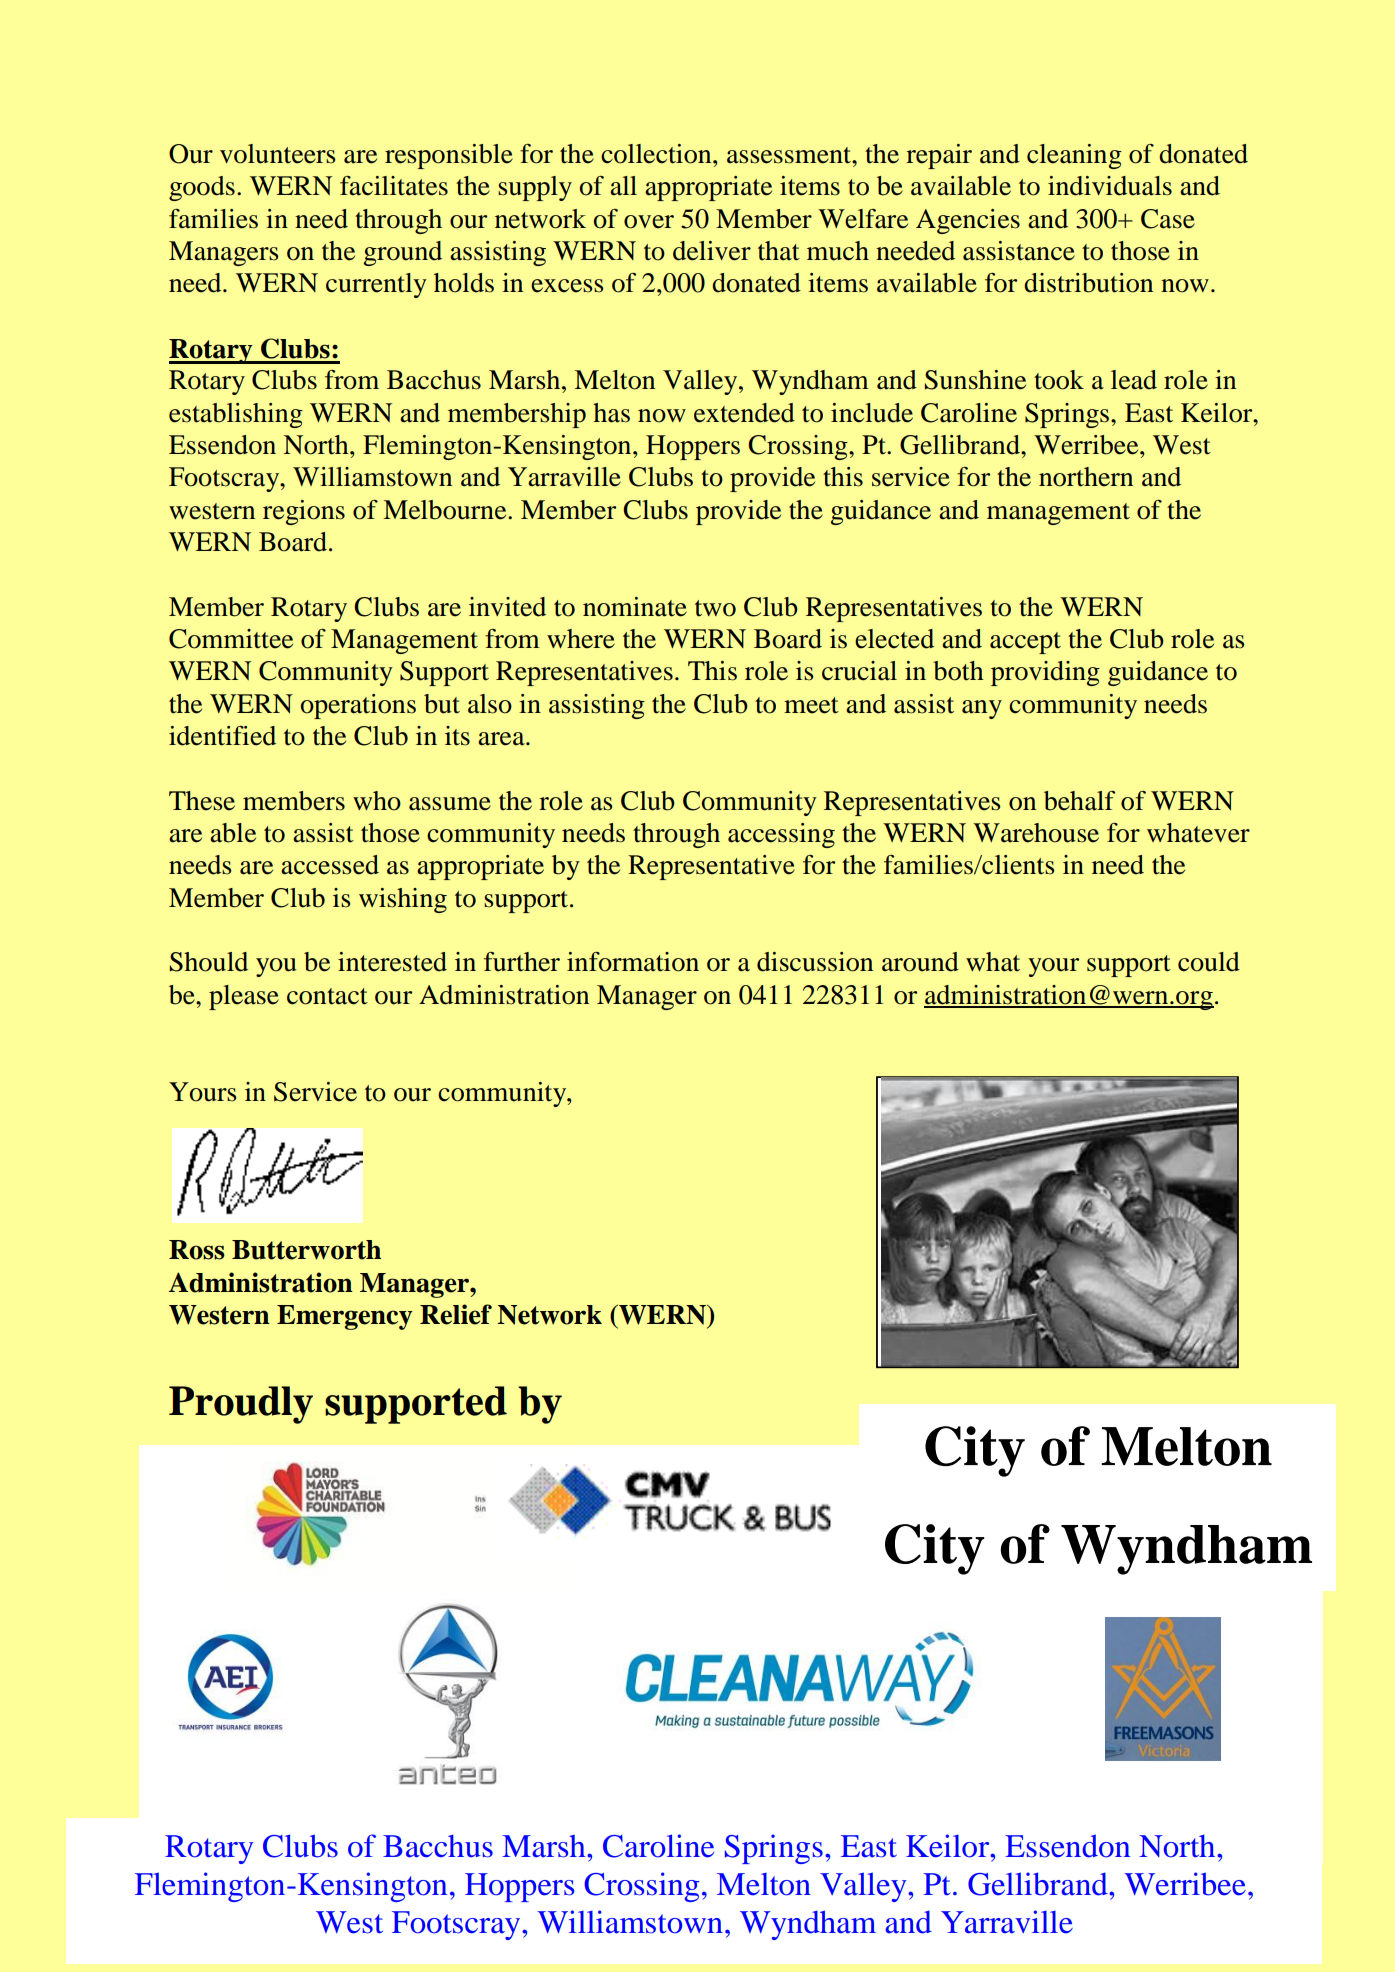 The height and width of the screenshot is (1972, 1395). Describe the element at coordinates (1110, 186) in the screenshot. I see `individuals` at that location.
